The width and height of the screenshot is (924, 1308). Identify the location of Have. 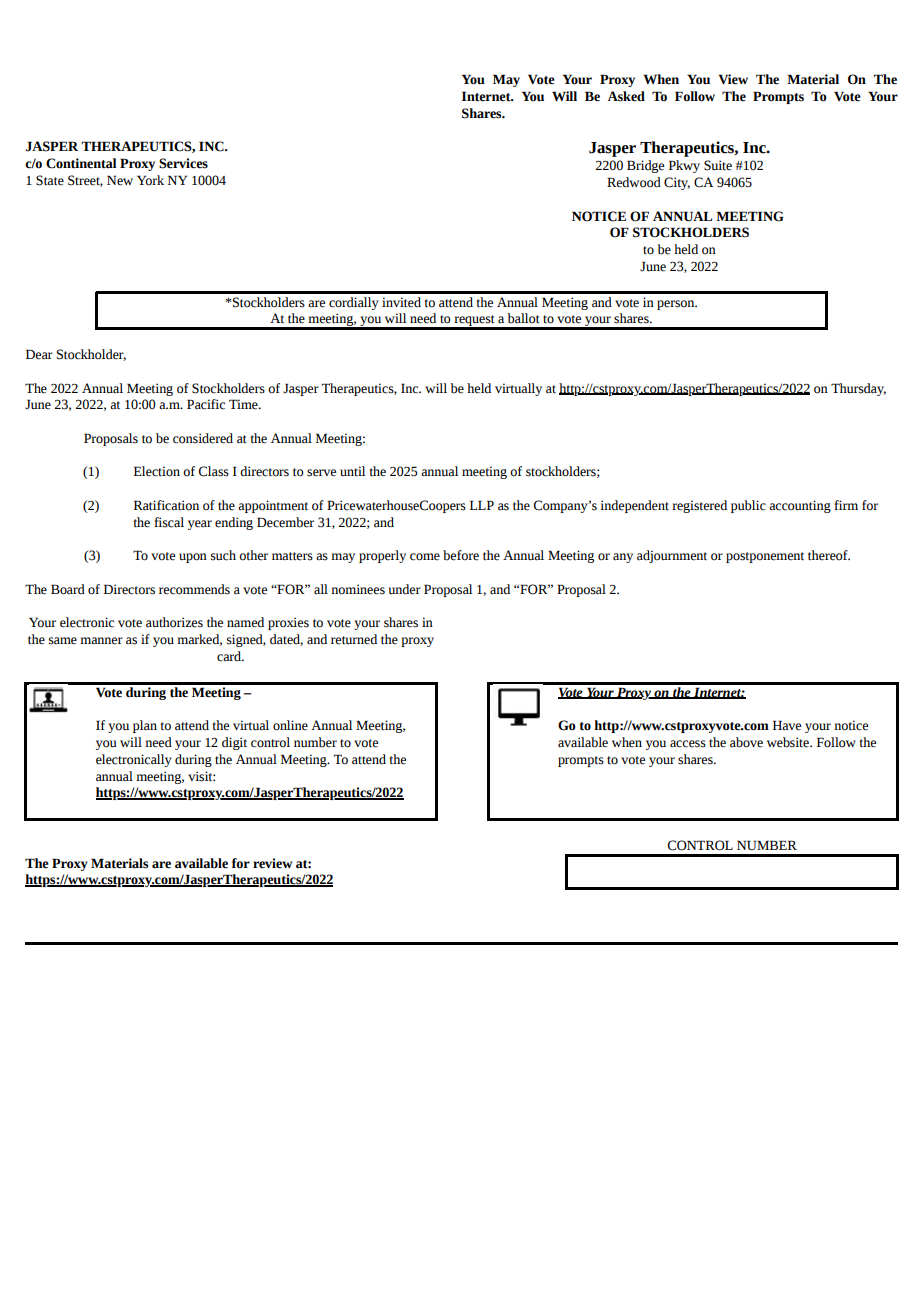
(787, 725).
